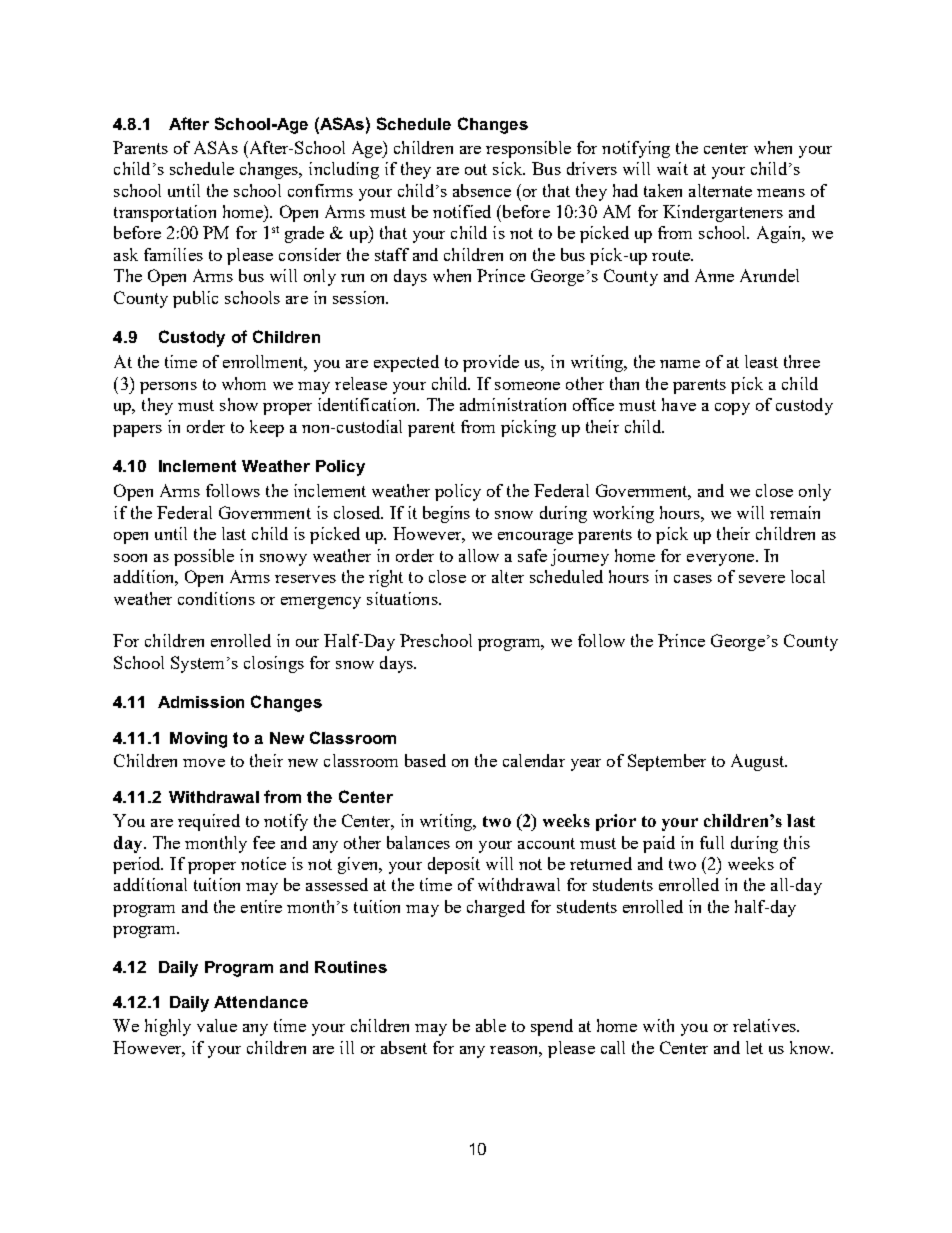 The width and height of the page is (952, 1233). What do you see at coordinates (482, 190) in the page?
I see `absence` at bounding box center [482, 190].
